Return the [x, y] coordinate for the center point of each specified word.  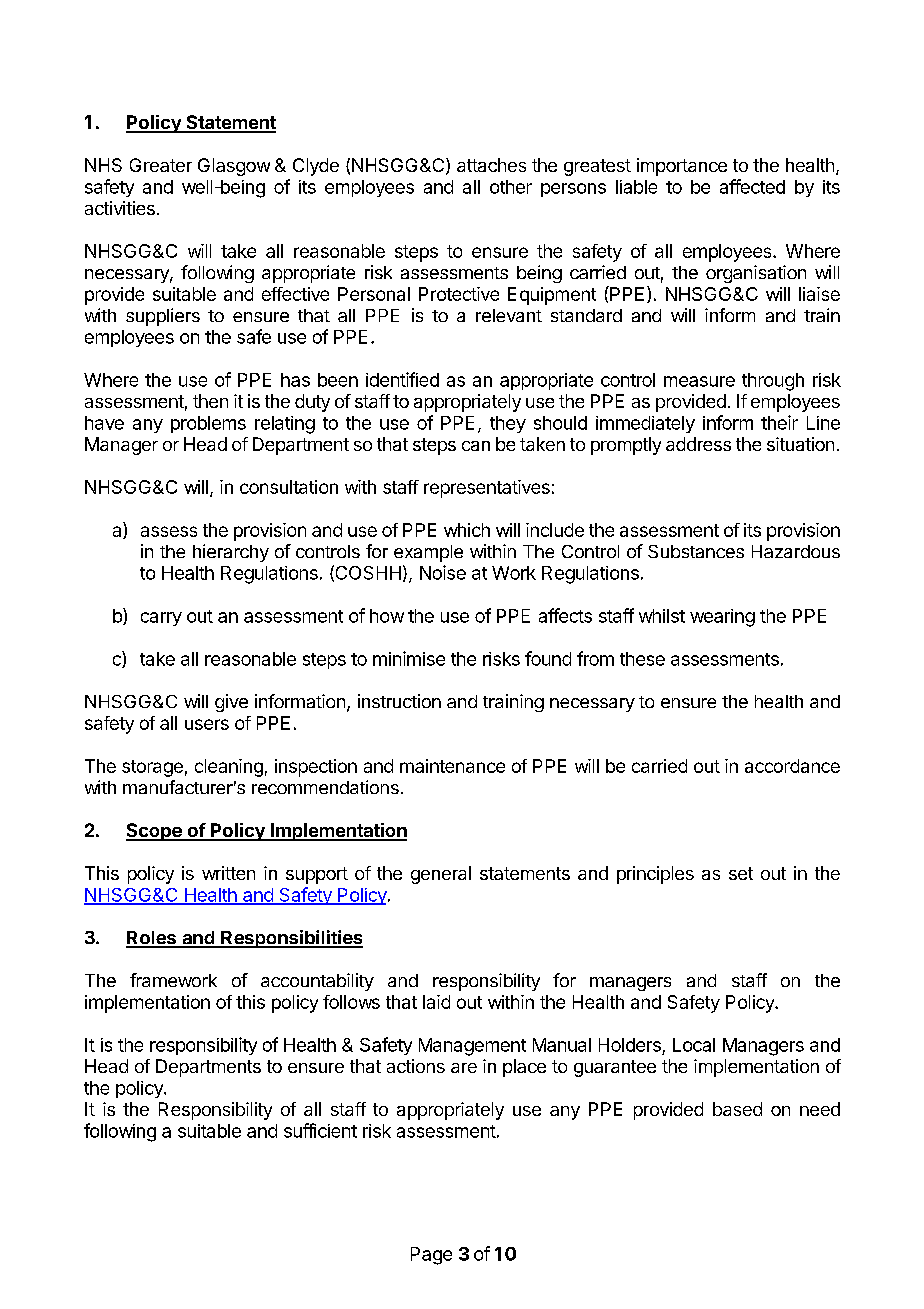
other [511, 187]
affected [752, 186]
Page [431, 1256]
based [737, 1109]
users [207, 724]
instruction [399, 701]
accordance [792, 766]
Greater [161, 165]
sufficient [320, 1130]
